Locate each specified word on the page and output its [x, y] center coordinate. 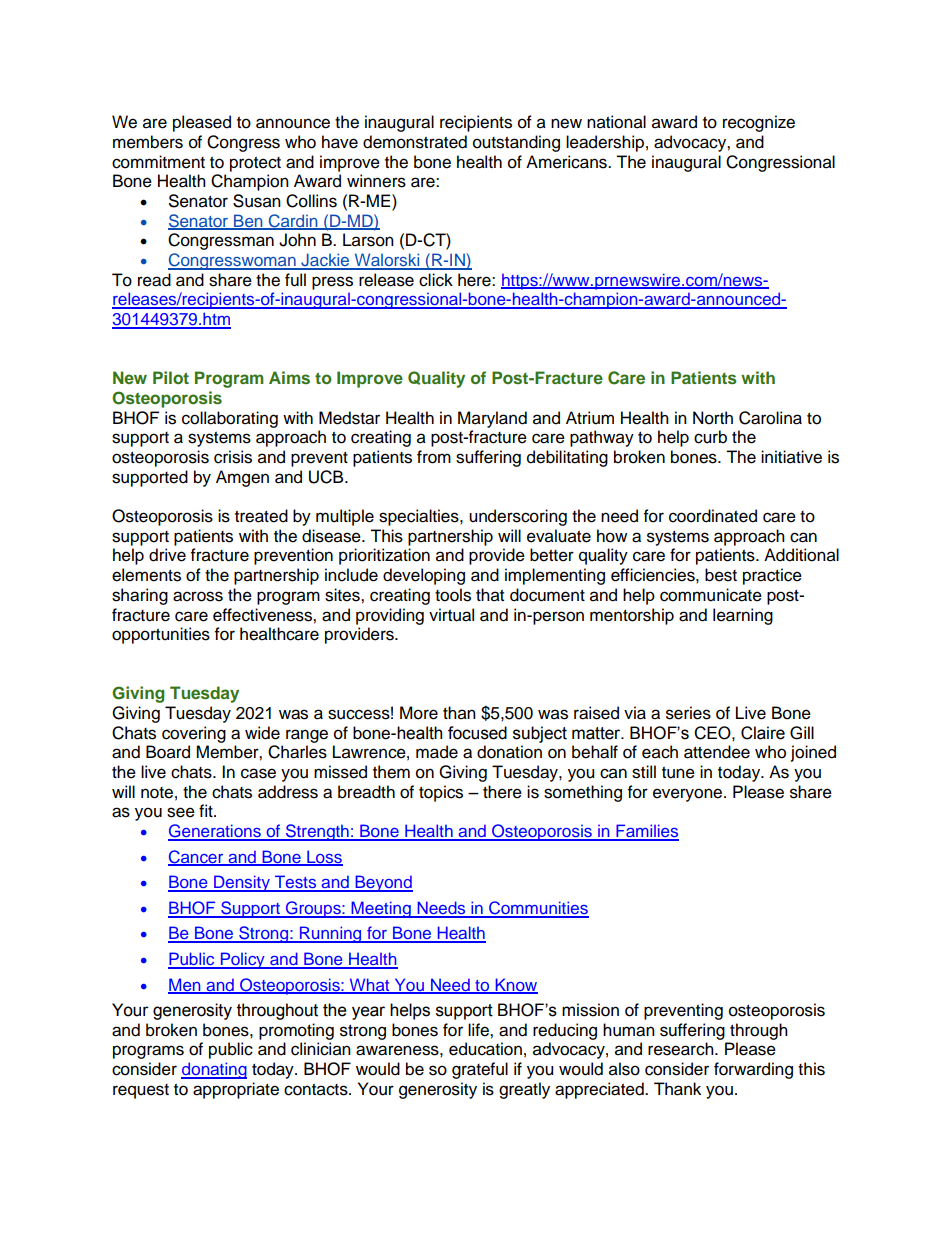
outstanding [516, 143]
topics [441, 793]
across [198, 596]
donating [214, 1070]
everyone [689, 795]
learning [743, 616]
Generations [215, 832]
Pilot [171, 377]
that [490, 595]
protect [255, 164]
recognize [759, 123]
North [713, 418]
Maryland [492, 419]
